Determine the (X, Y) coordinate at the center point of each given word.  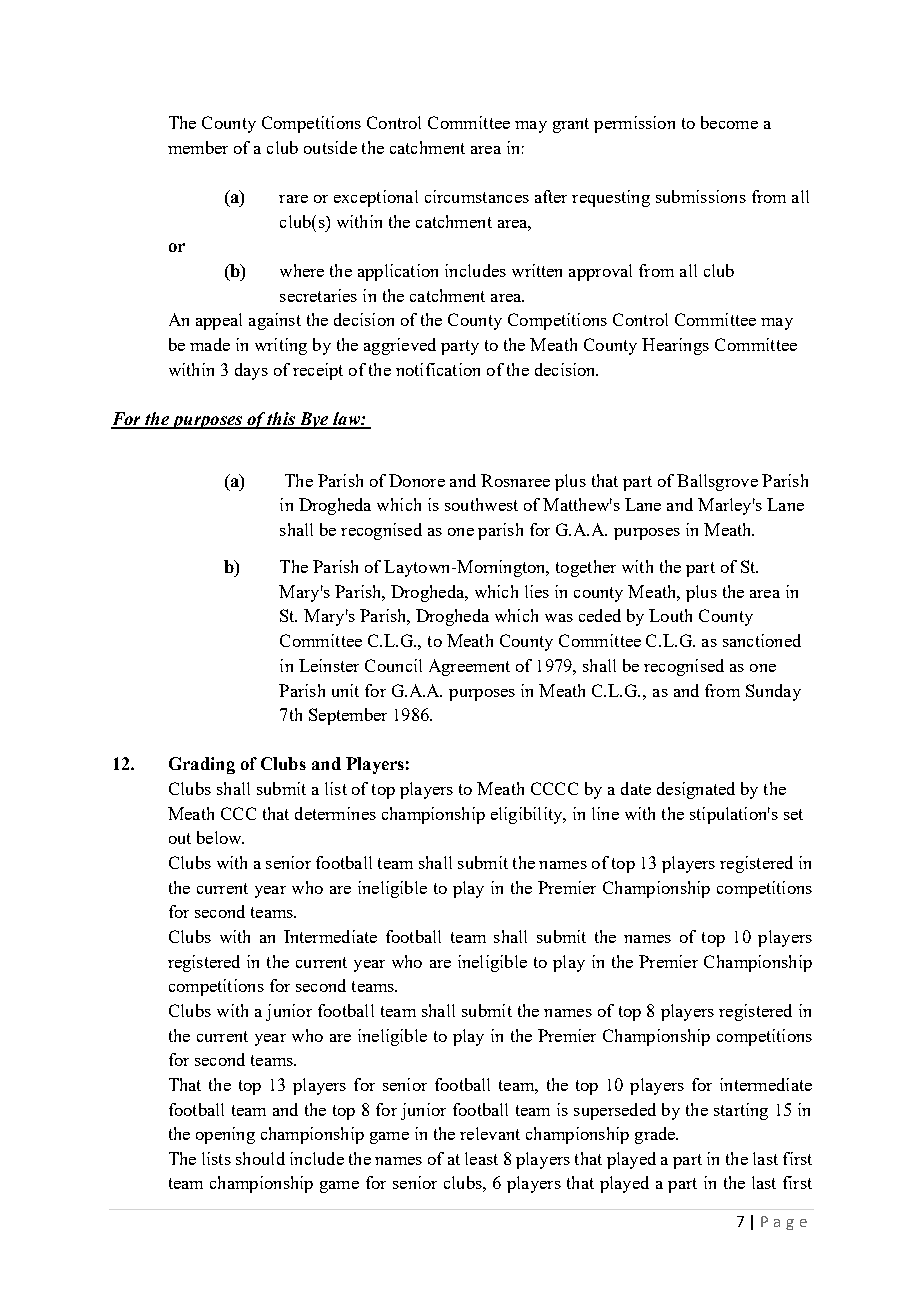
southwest (481, 504)
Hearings (675, 346)
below (220, 837)
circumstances (477, 196)
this (281, 420)
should (260, 1158)
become (729, 122)
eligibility (528, 815)
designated (696, 790)
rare (293, 199)
